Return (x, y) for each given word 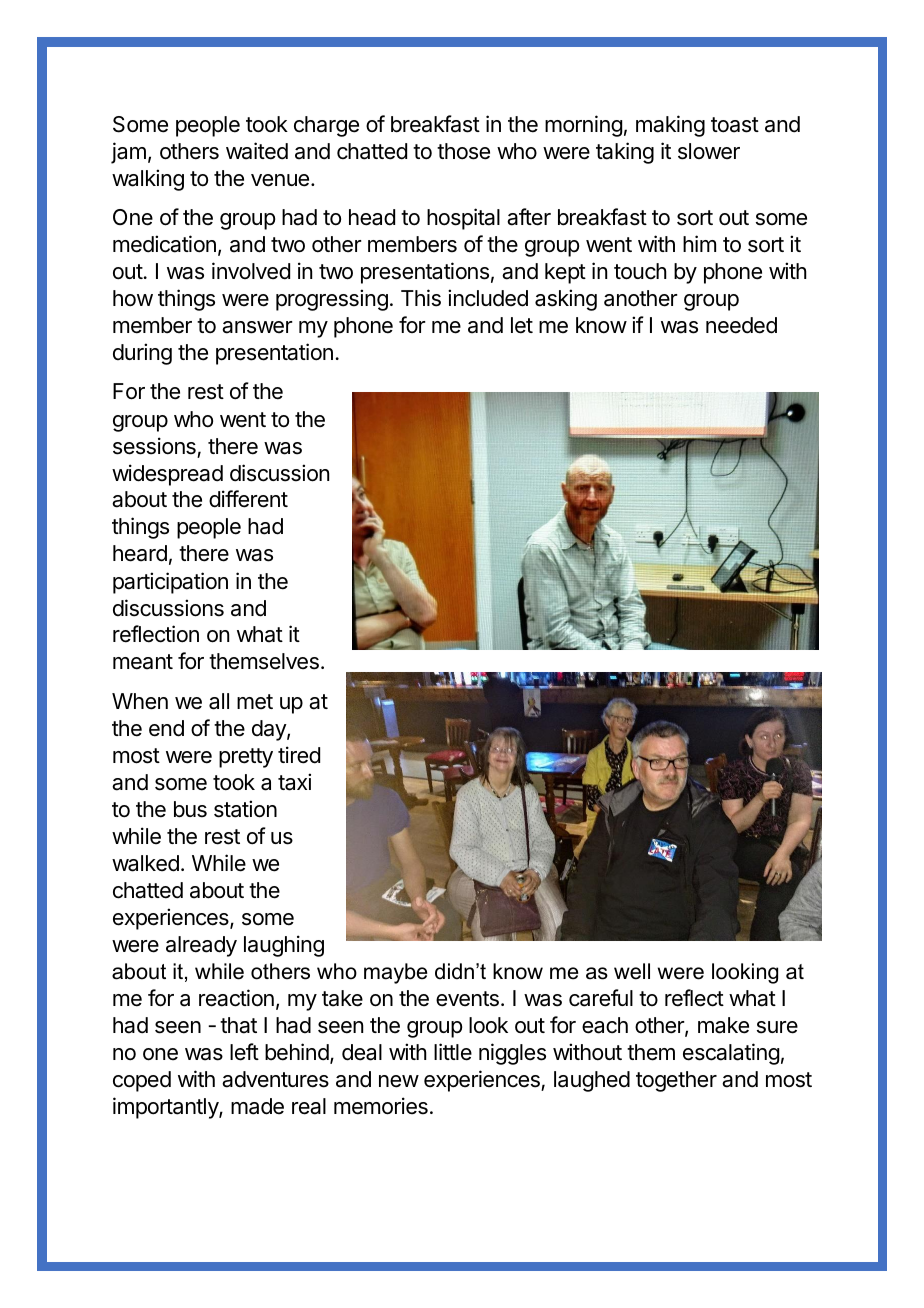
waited (257, 151)
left (244, 1052)
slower (709, 151)
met (255, 702)
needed (741, 325)
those (463, 151)
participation (170, 583)
